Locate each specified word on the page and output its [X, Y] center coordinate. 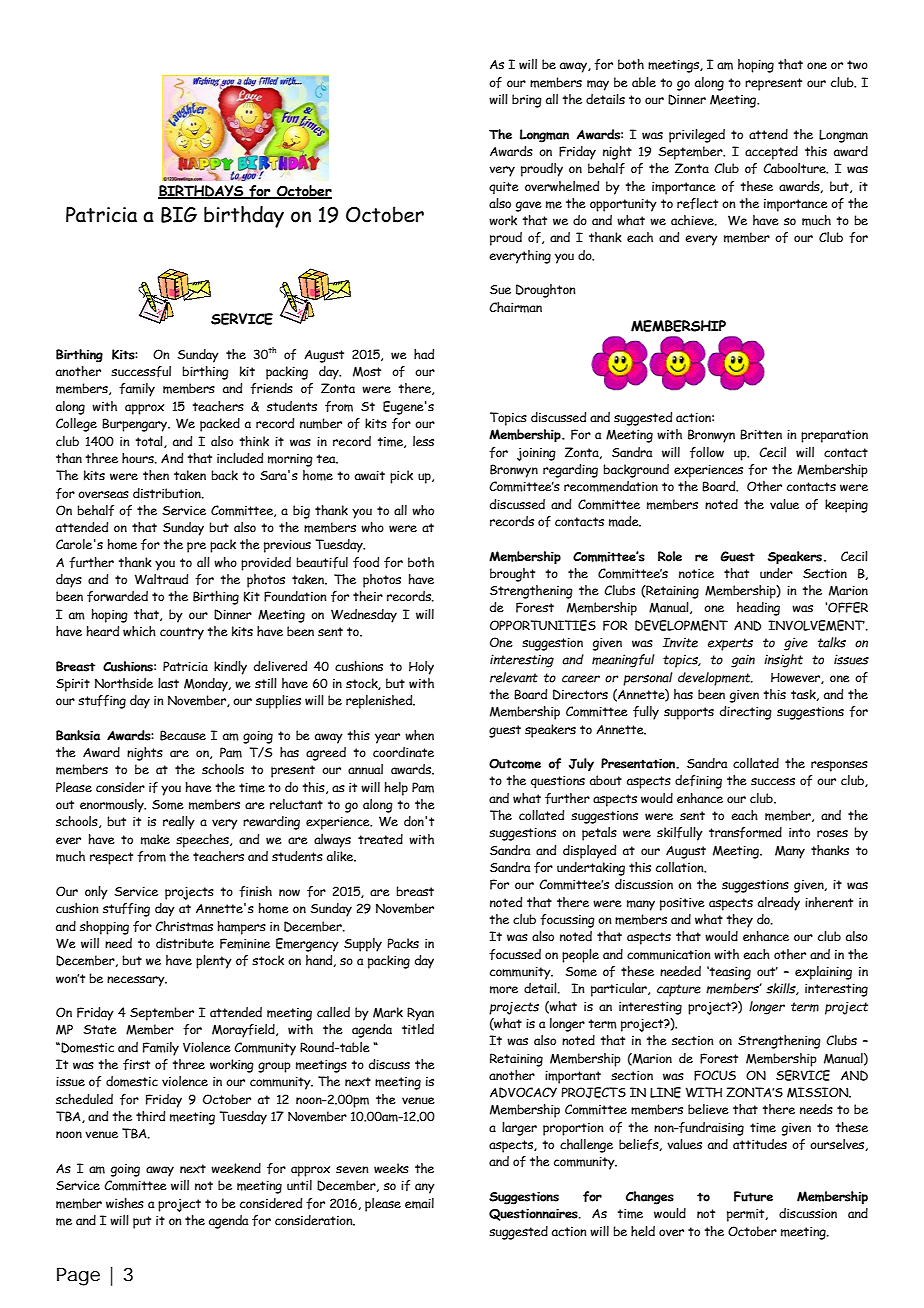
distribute [185, 943]
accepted [771, 153]
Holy [421, 668]
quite [504, 188]
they [740, 921]
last [168, 683]
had [424, 354]
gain [743, 661]
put [142, 1222]
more [504, 990]
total [150, 442]
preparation [834, 436]
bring [527, 101]
